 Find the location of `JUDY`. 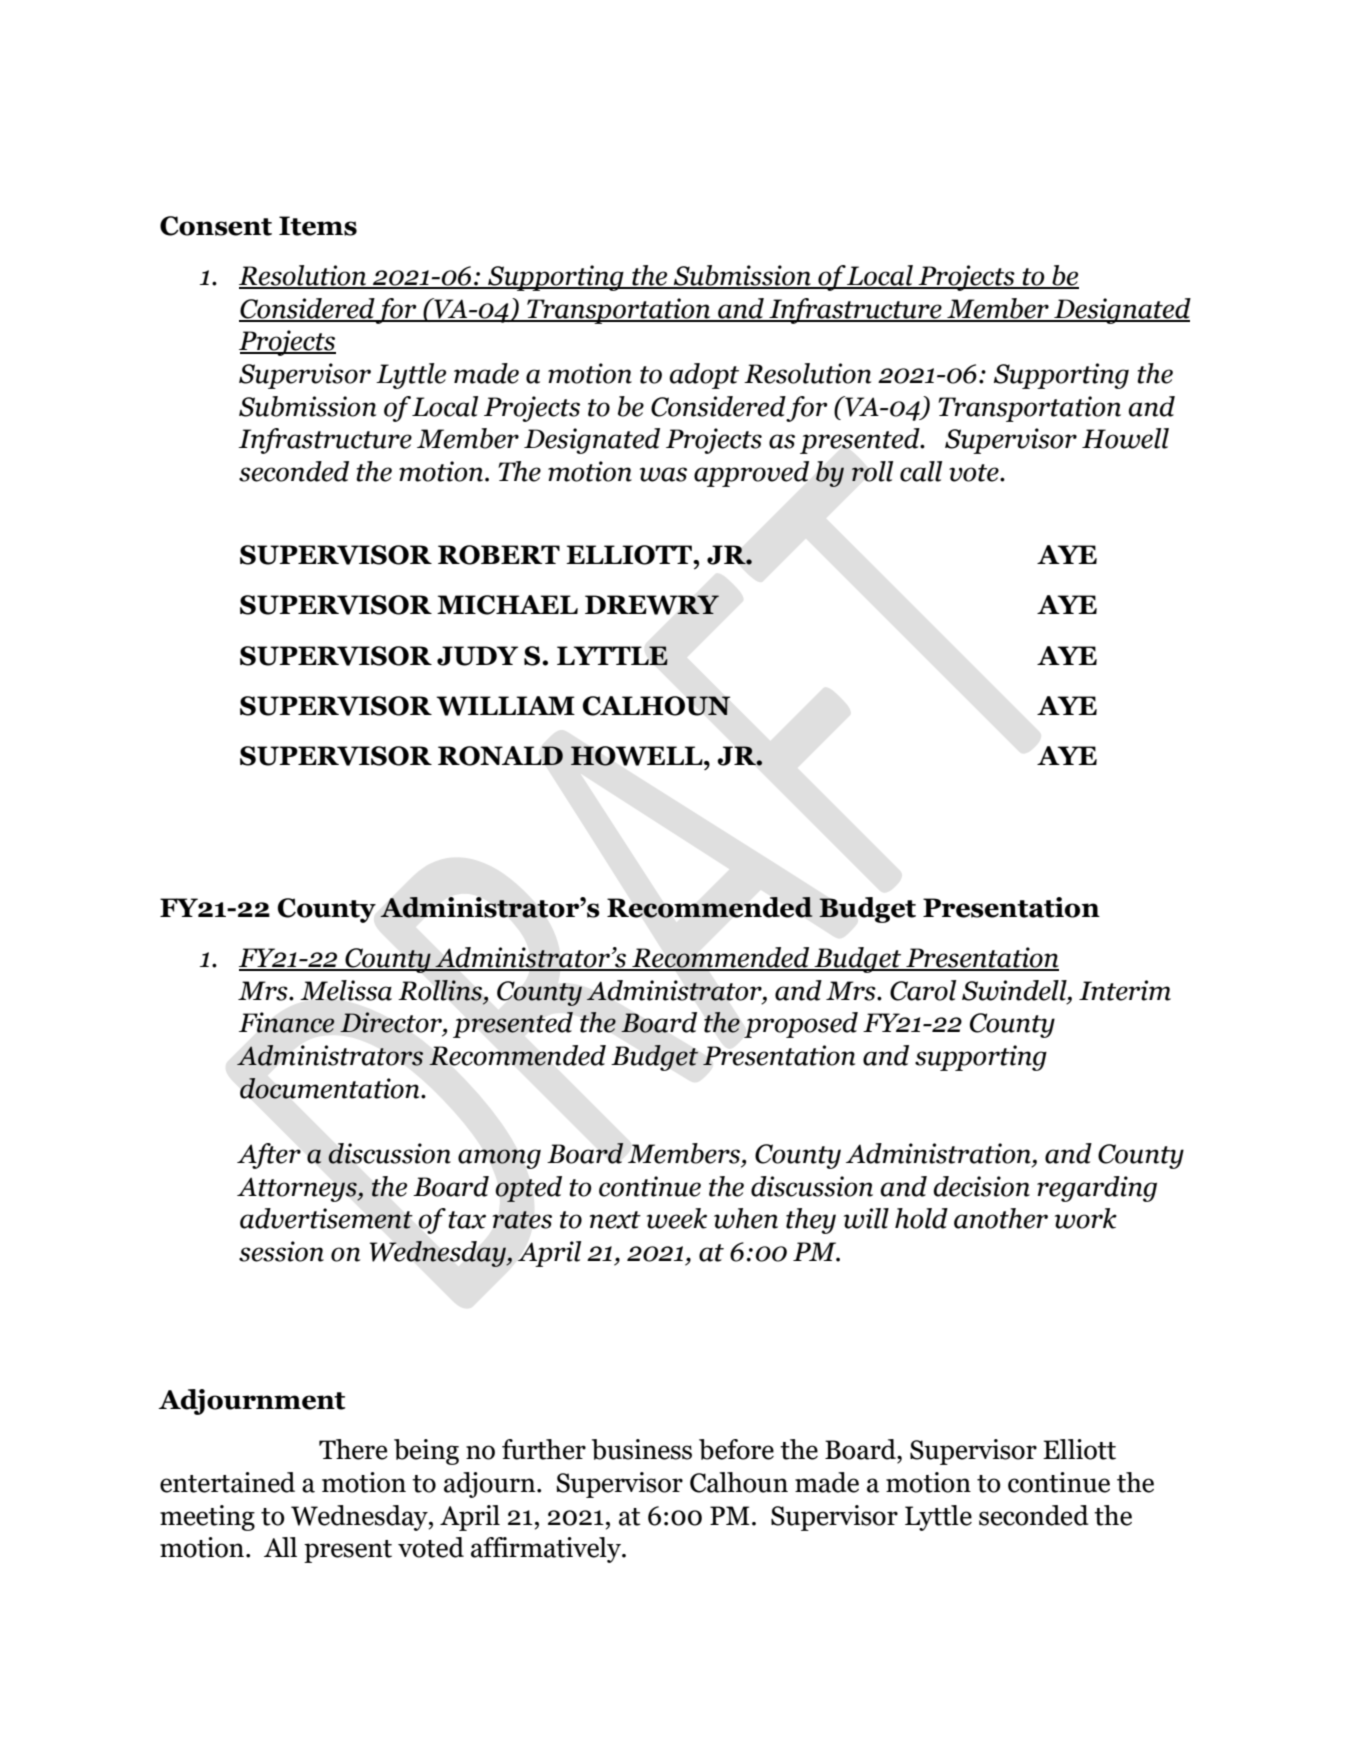

JUDY is located at coordinates (477, 656).
